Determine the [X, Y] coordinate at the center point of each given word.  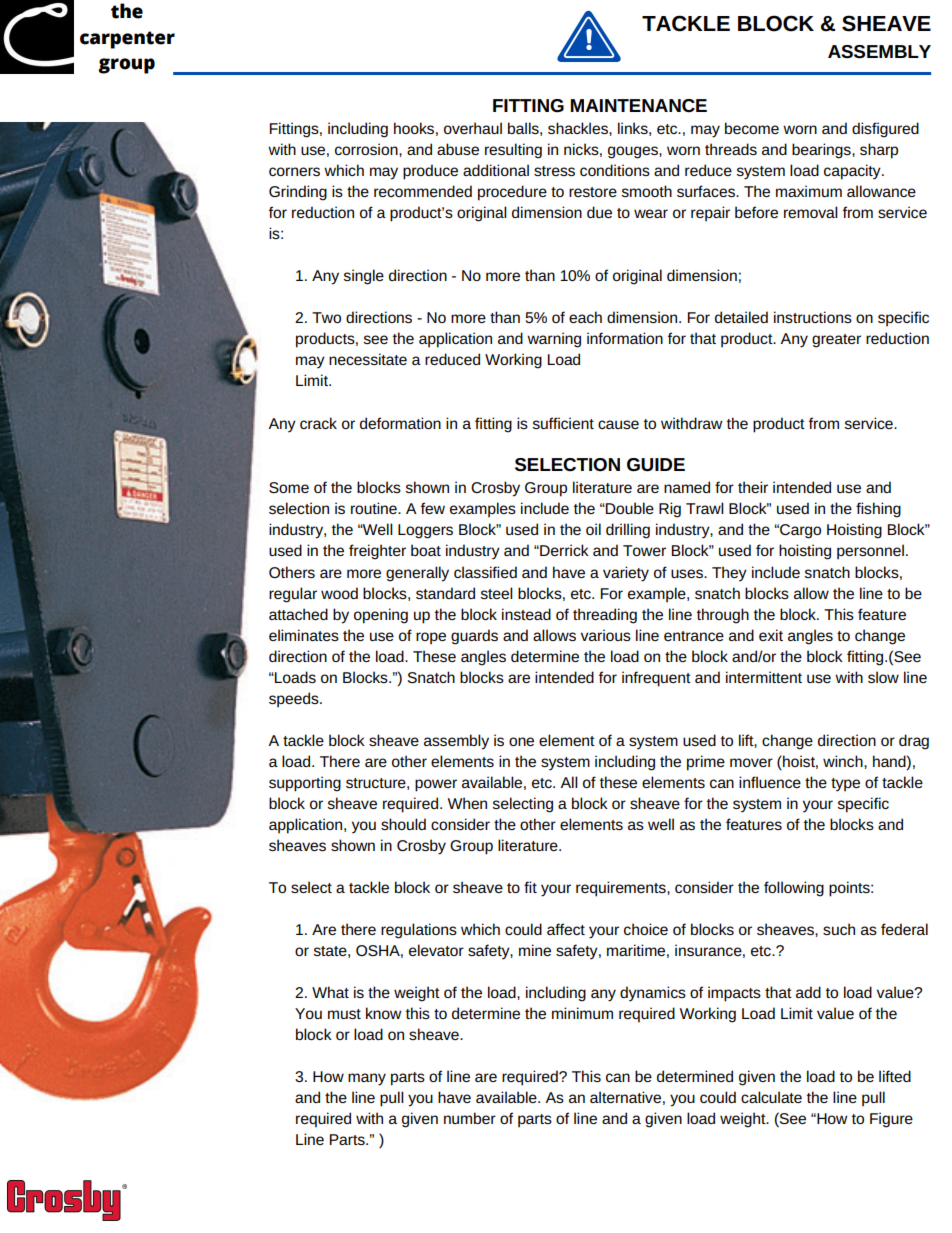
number [470, 1118]
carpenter [127, 40]
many [367, 1079]
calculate [771, 1097]
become [752, 128]
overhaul [473, 128]
